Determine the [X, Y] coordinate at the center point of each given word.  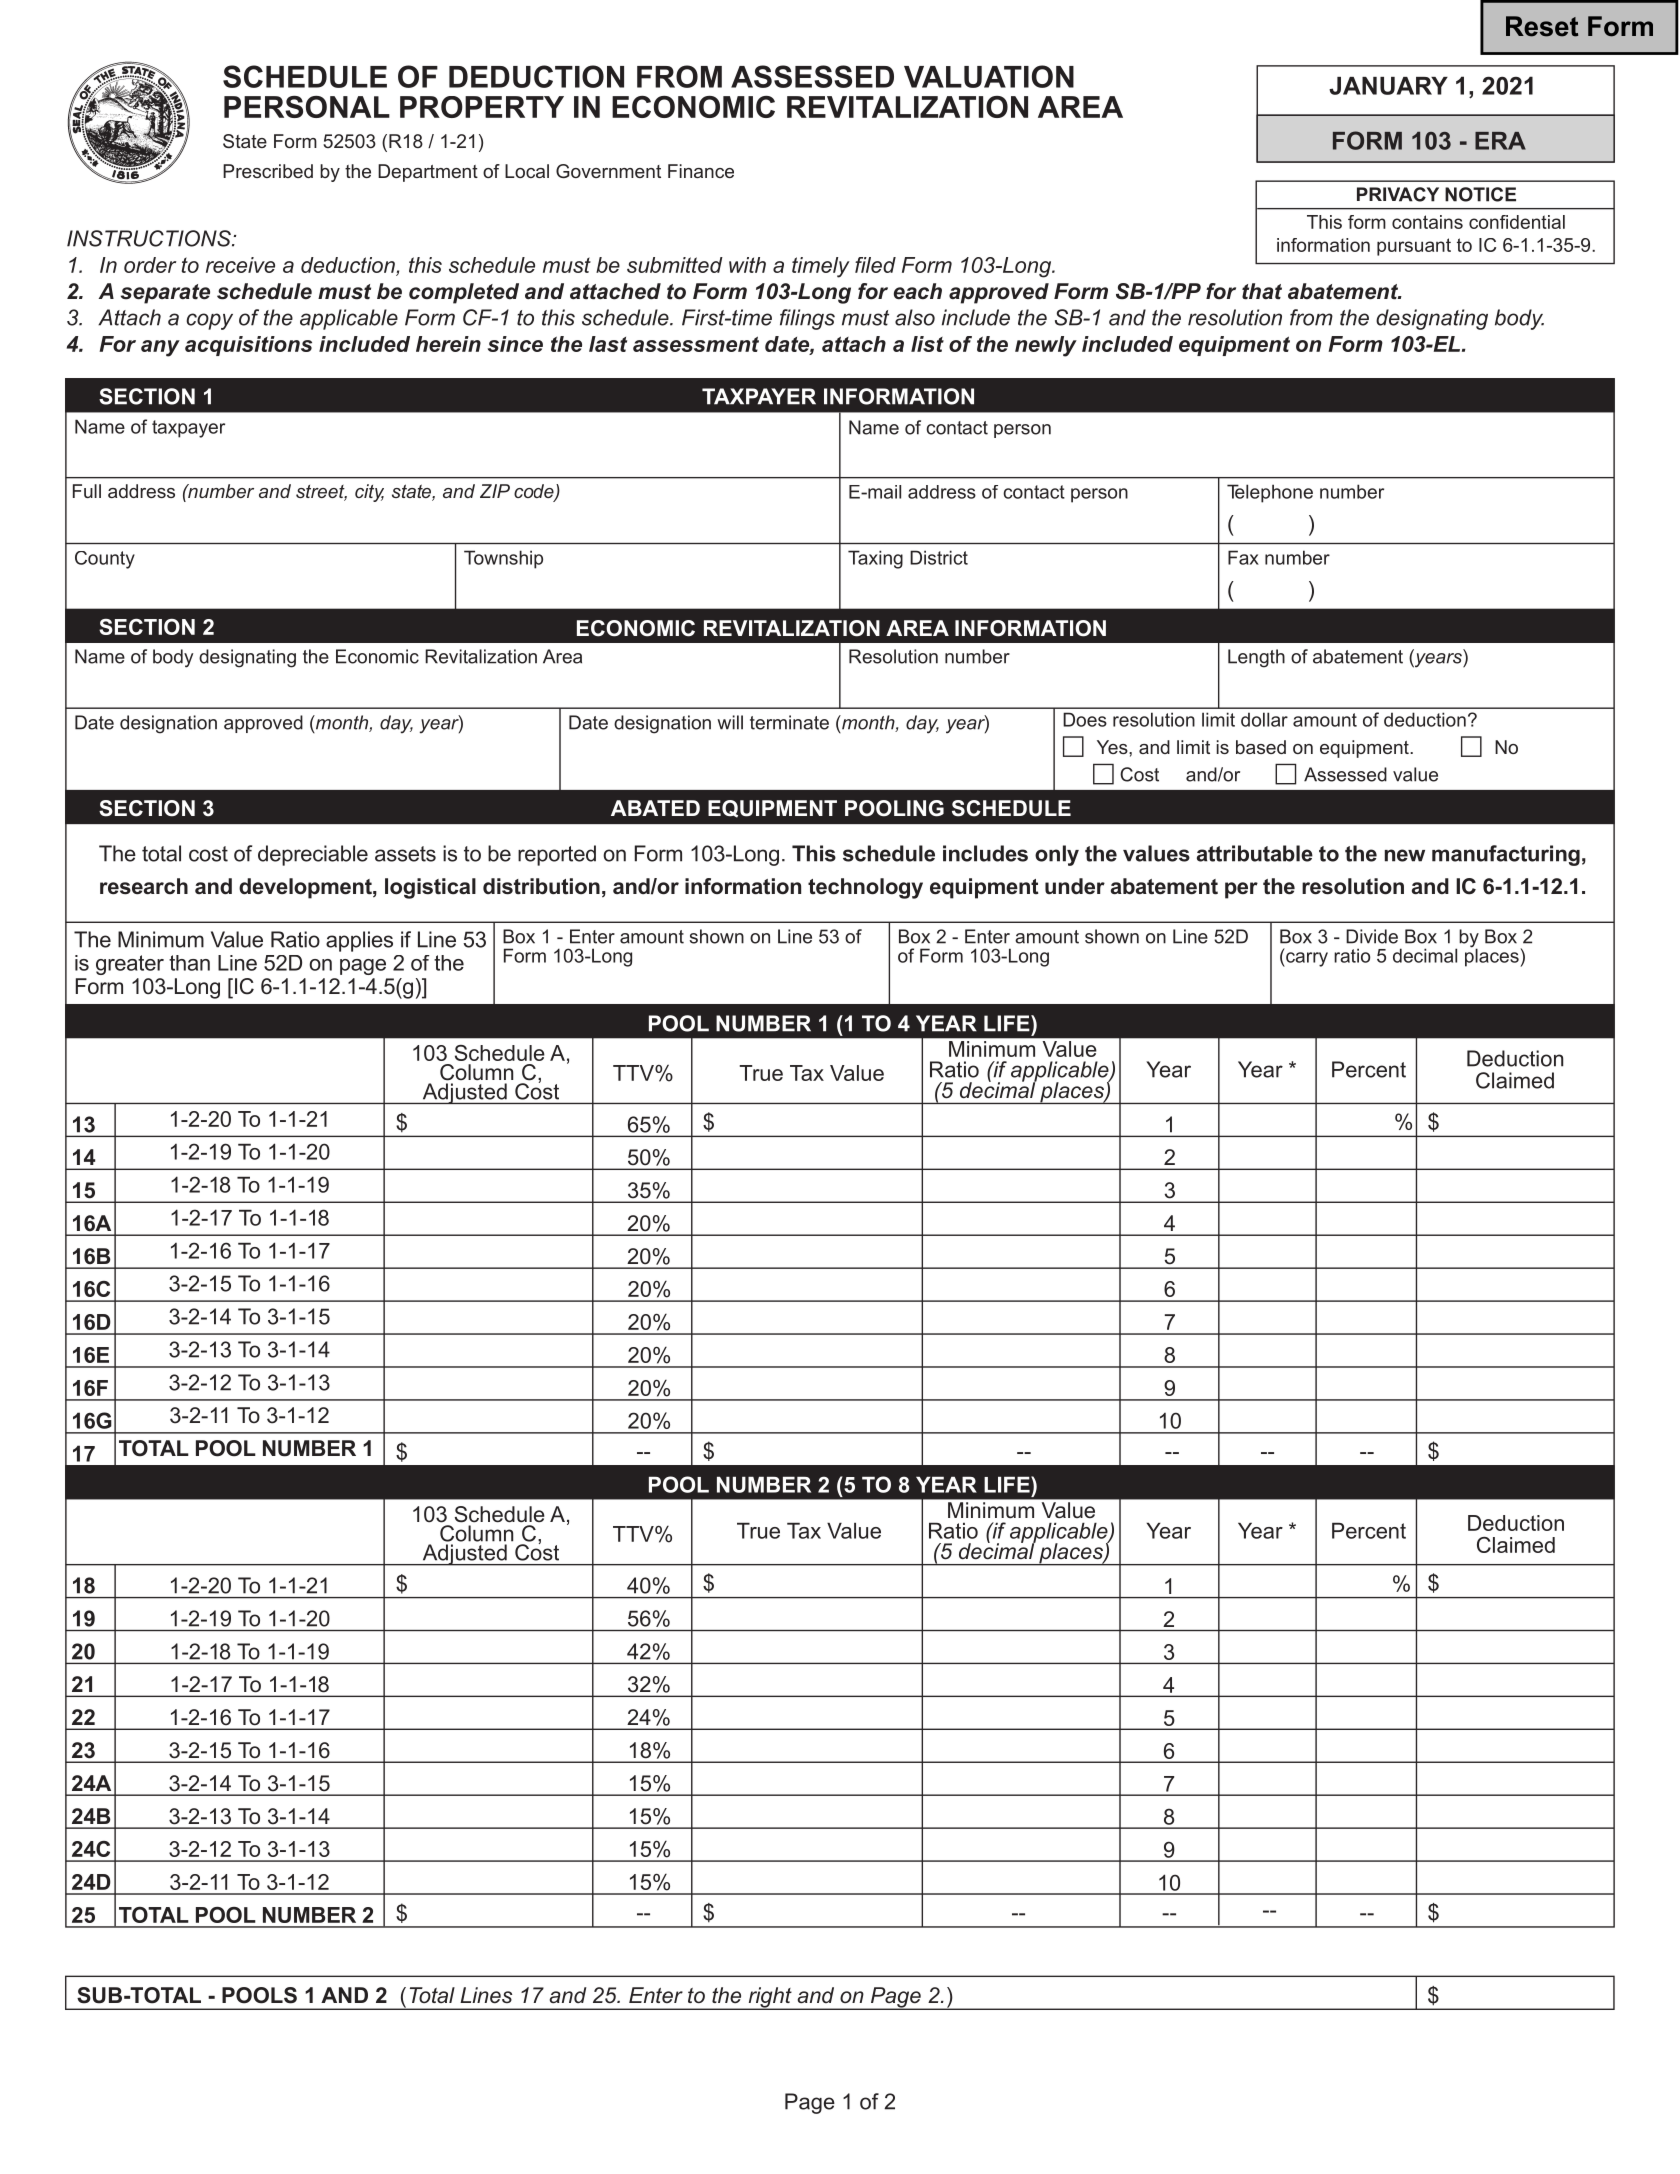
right [770, 1998]
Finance [701, 171]
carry [1306, 959]
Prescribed [268, 171]
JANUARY [1388, 86]
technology [865, 888]
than [189, 963]
